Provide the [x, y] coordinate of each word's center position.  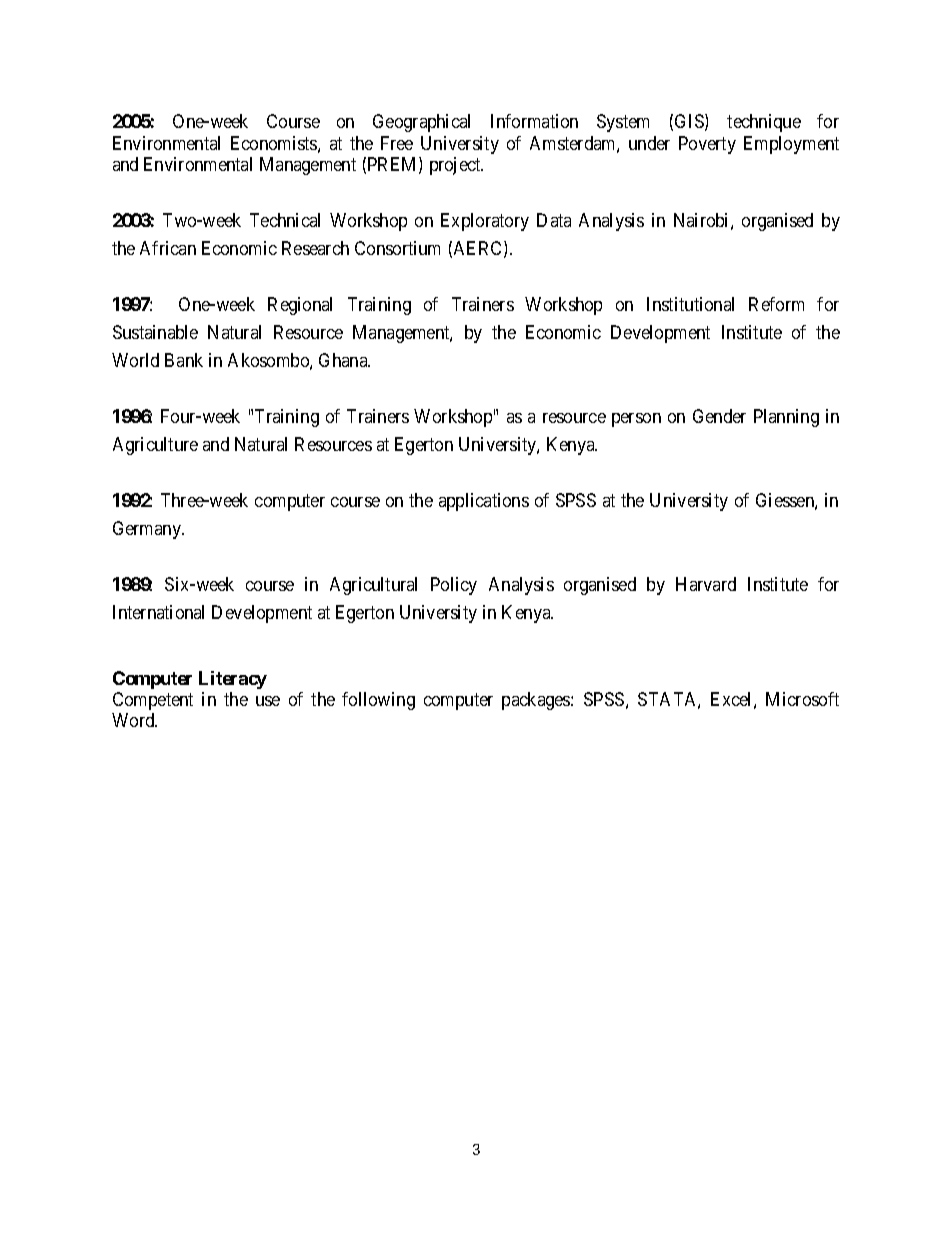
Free [397, 143]
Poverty [707, 145]
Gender [719, 416]
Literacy [233, 680]
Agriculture [155, 446]
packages [537, 701]
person [636, 420]
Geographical [421, 123]
